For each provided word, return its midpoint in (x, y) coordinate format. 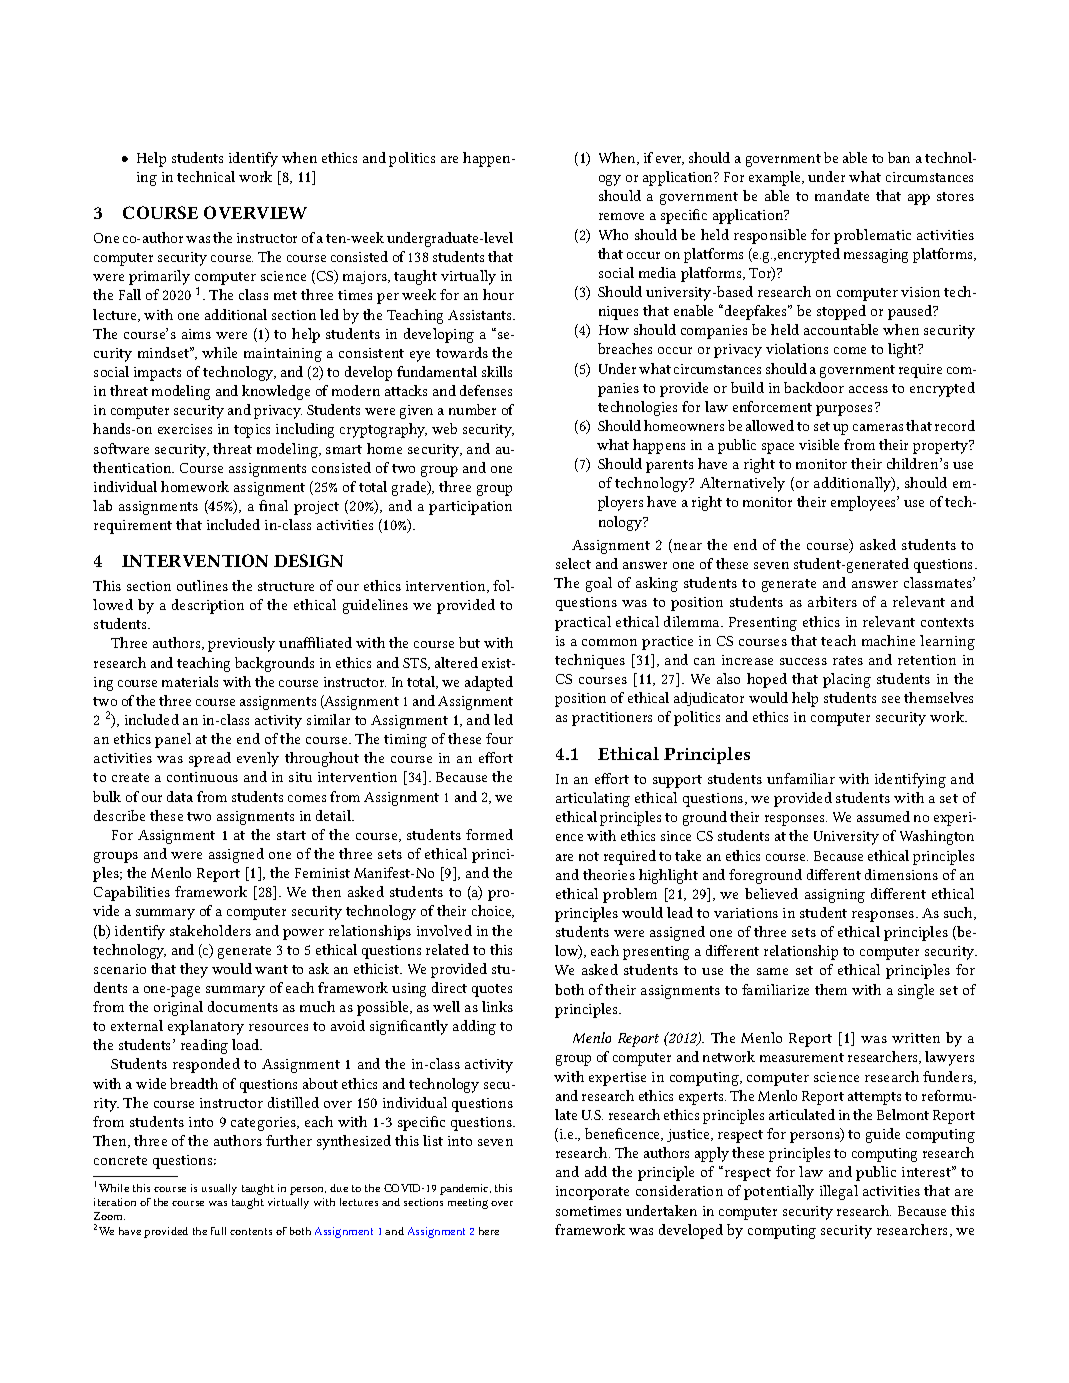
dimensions (901, 874)
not (589, 856)
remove (621, 216)
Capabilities (132, 893)
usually (219, 1189)
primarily (159, 277)
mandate (842, 195)
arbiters (832, 601)
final (273, 505)
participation (470, 508)
